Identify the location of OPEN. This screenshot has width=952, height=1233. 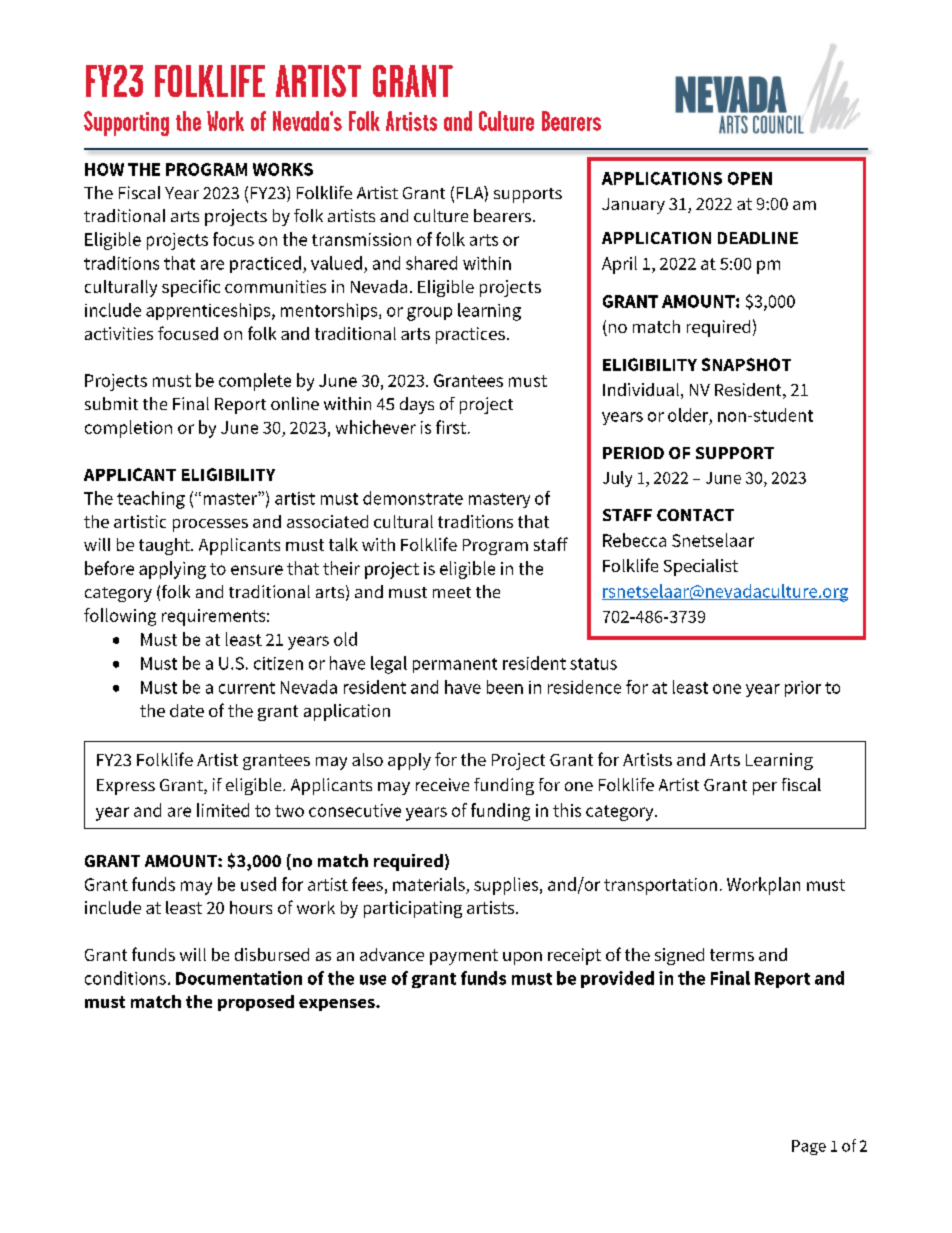
(750, 178).
